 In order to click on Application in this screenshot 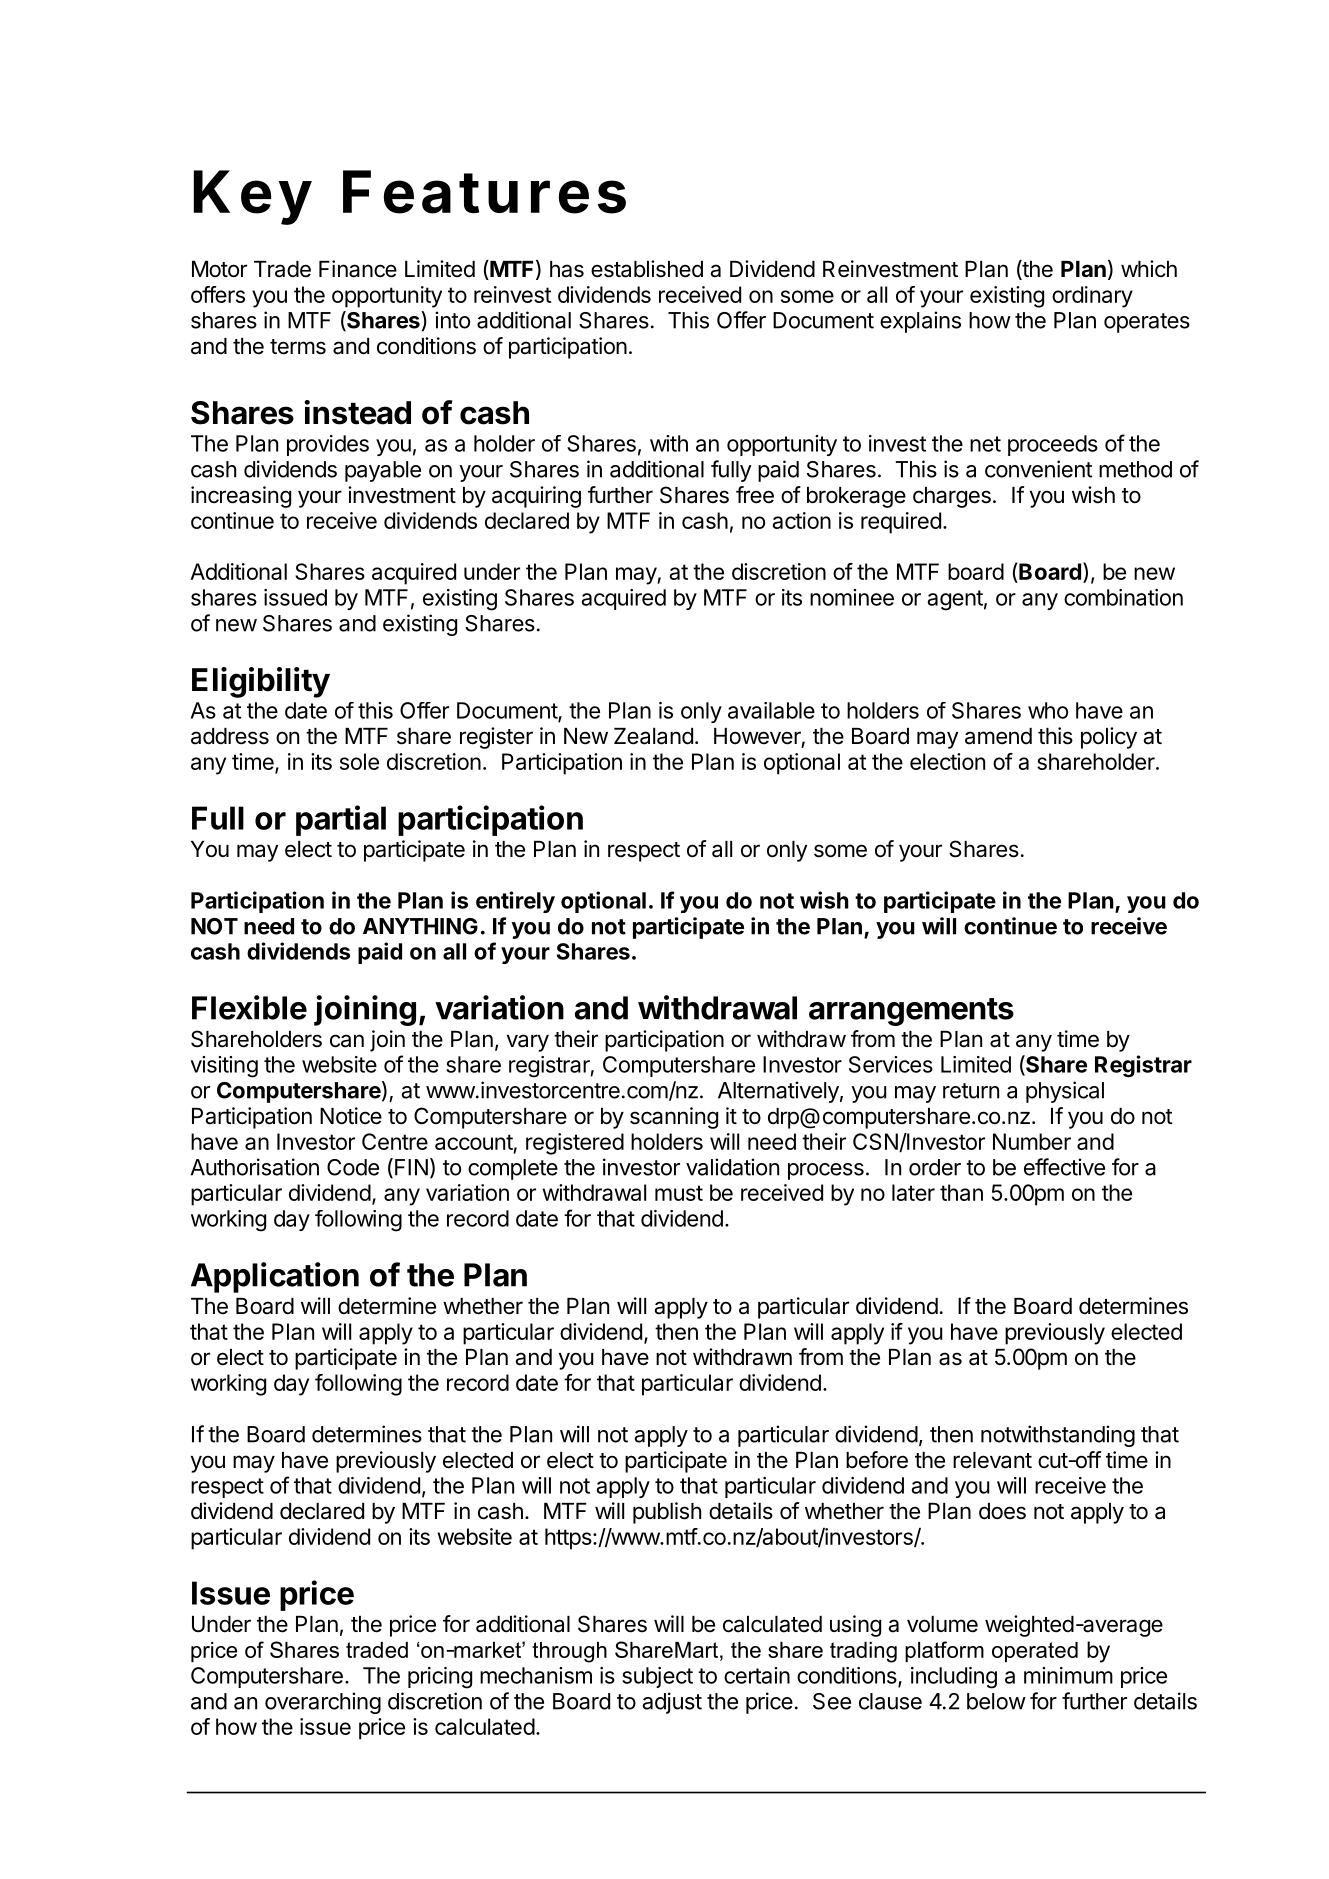, I will do `click(275, 1277)`.
